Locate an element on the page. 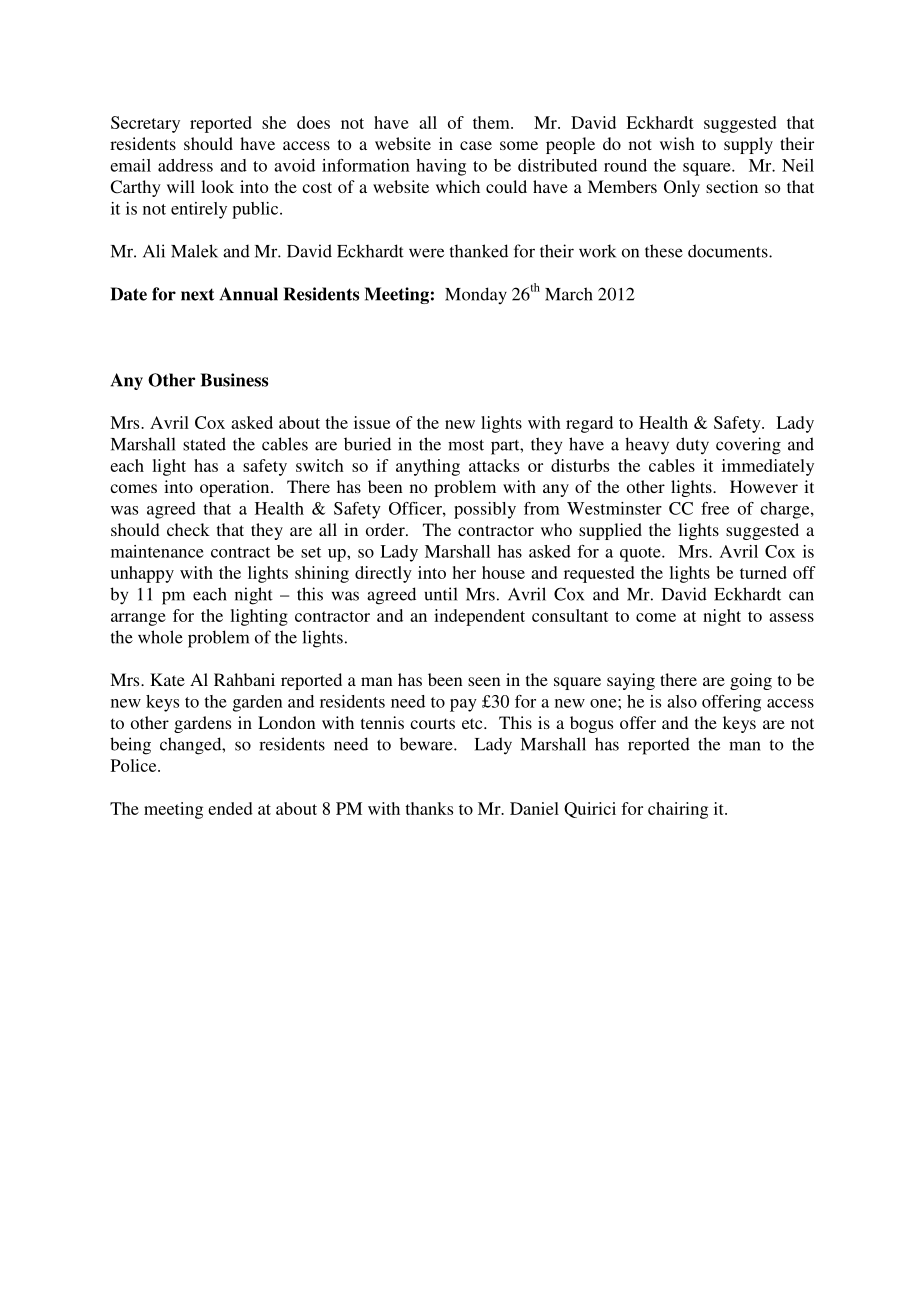  Business is located at coordinates (234, 380).
